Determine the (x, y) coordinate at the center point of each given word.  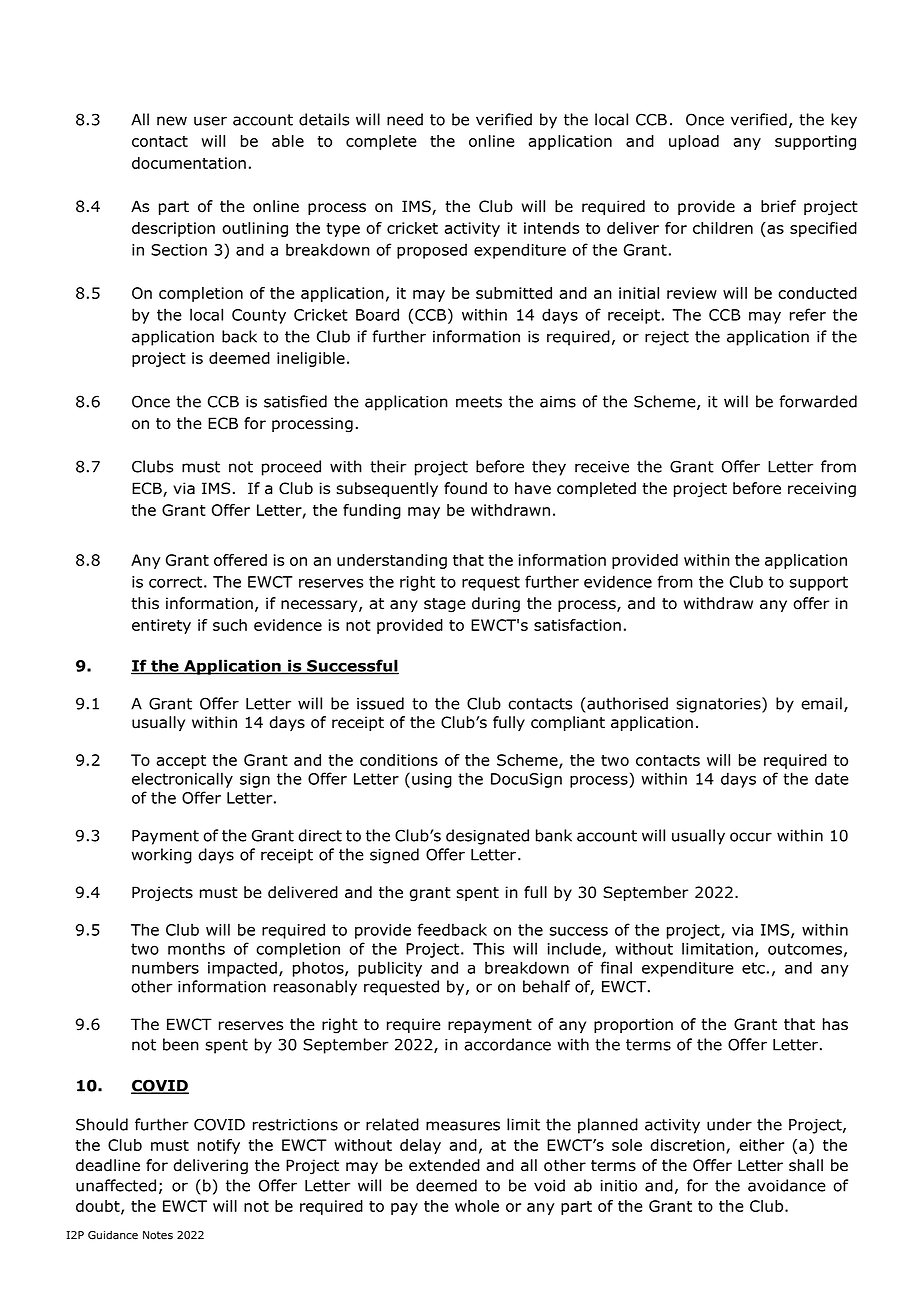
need (405, 119)
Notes (158, 1235)
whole (477, 1206)
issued (380, 703)
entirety (161, 626)
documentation (189, 163)
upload (694, 142)
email (821, 703)
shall (806, 1165)
